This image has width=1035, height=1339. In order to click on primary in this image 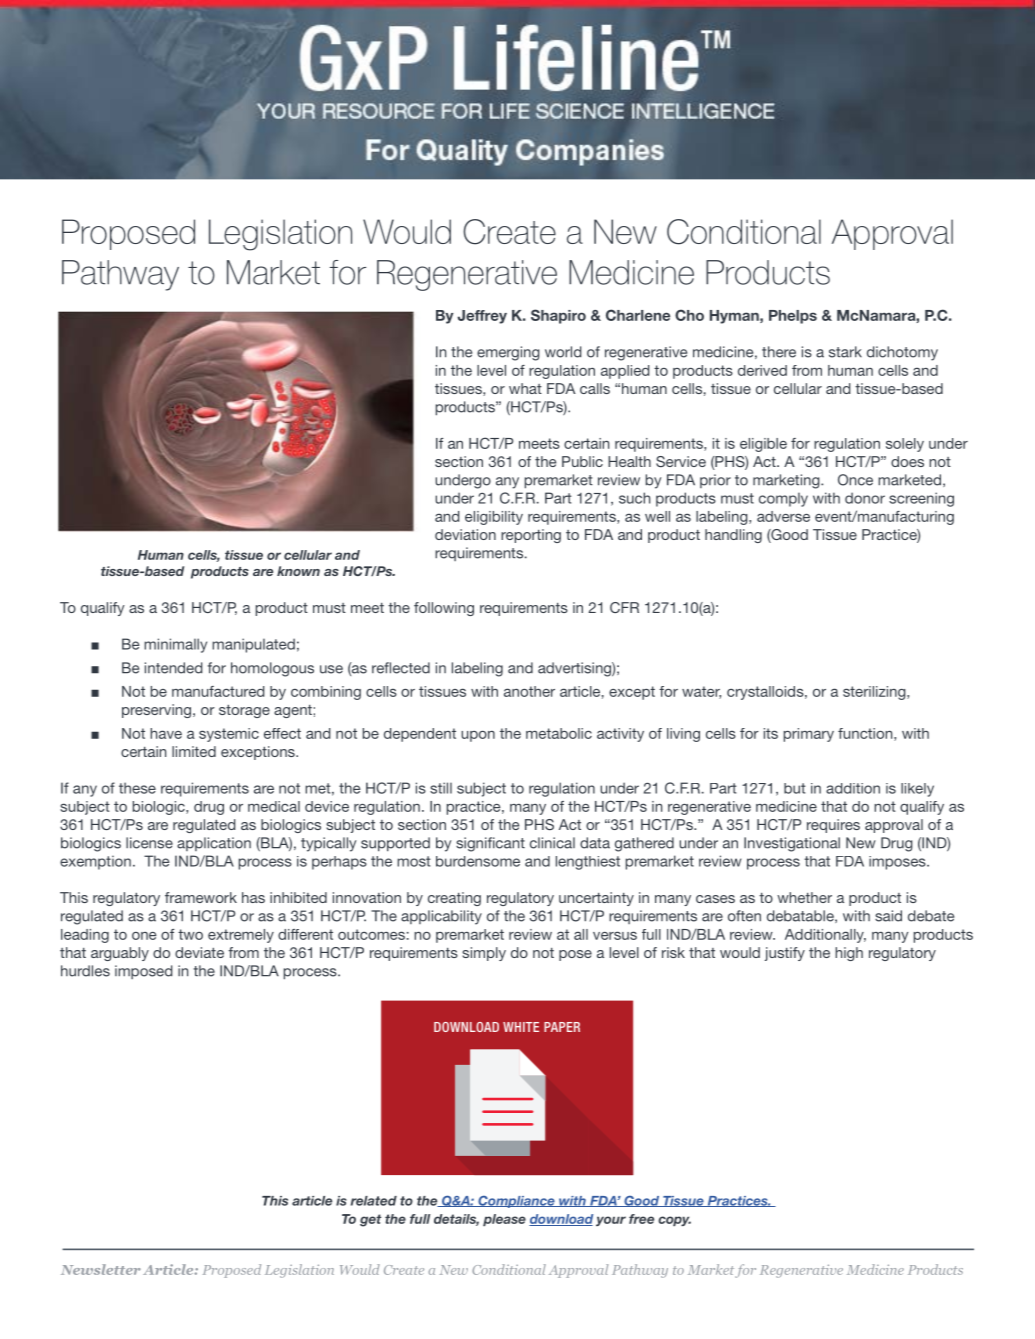, I will do `click(809, 735)`.
